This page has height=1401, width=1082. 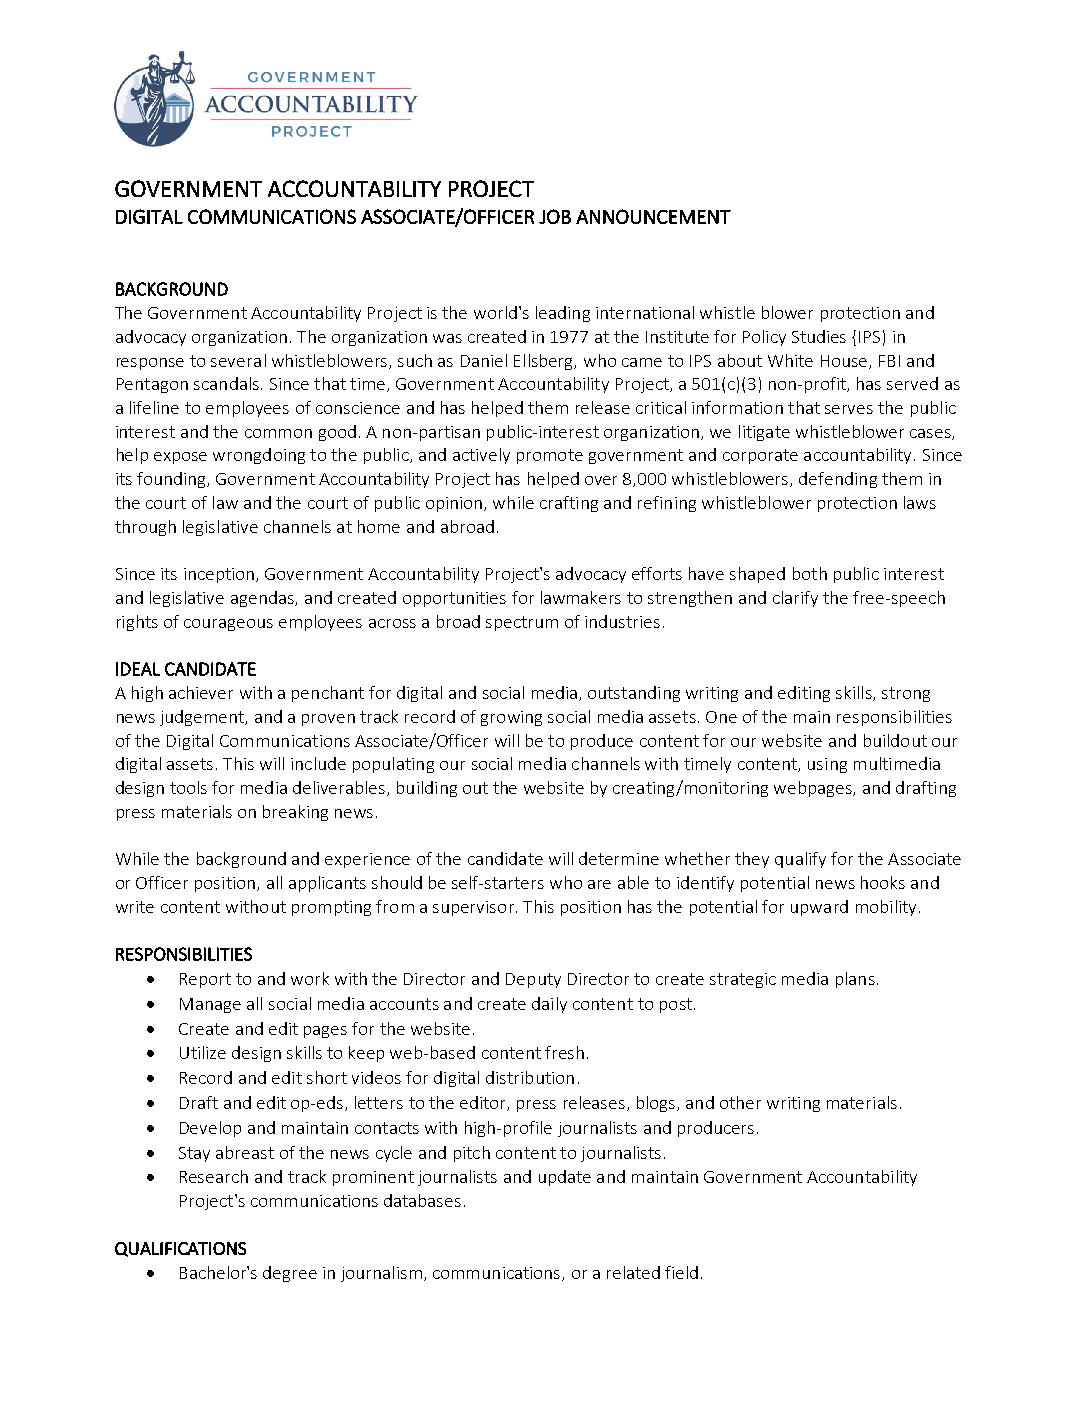 I want to click on QUALIFICATIONS, so click(x=180, y=1249).
